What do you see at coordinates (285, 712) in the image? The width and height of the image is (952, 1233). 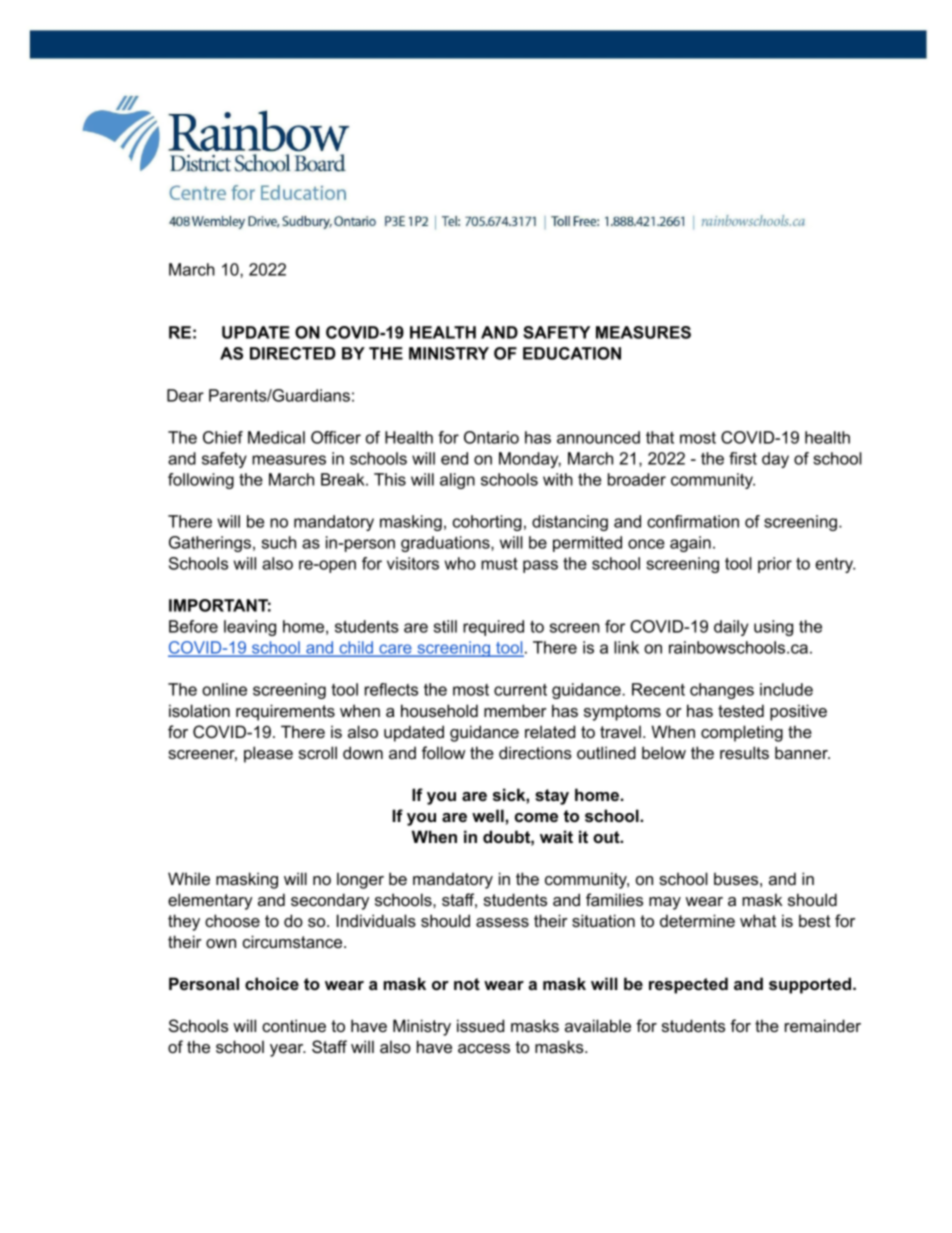 I see `requirements` at bounding box center [285, 712].
